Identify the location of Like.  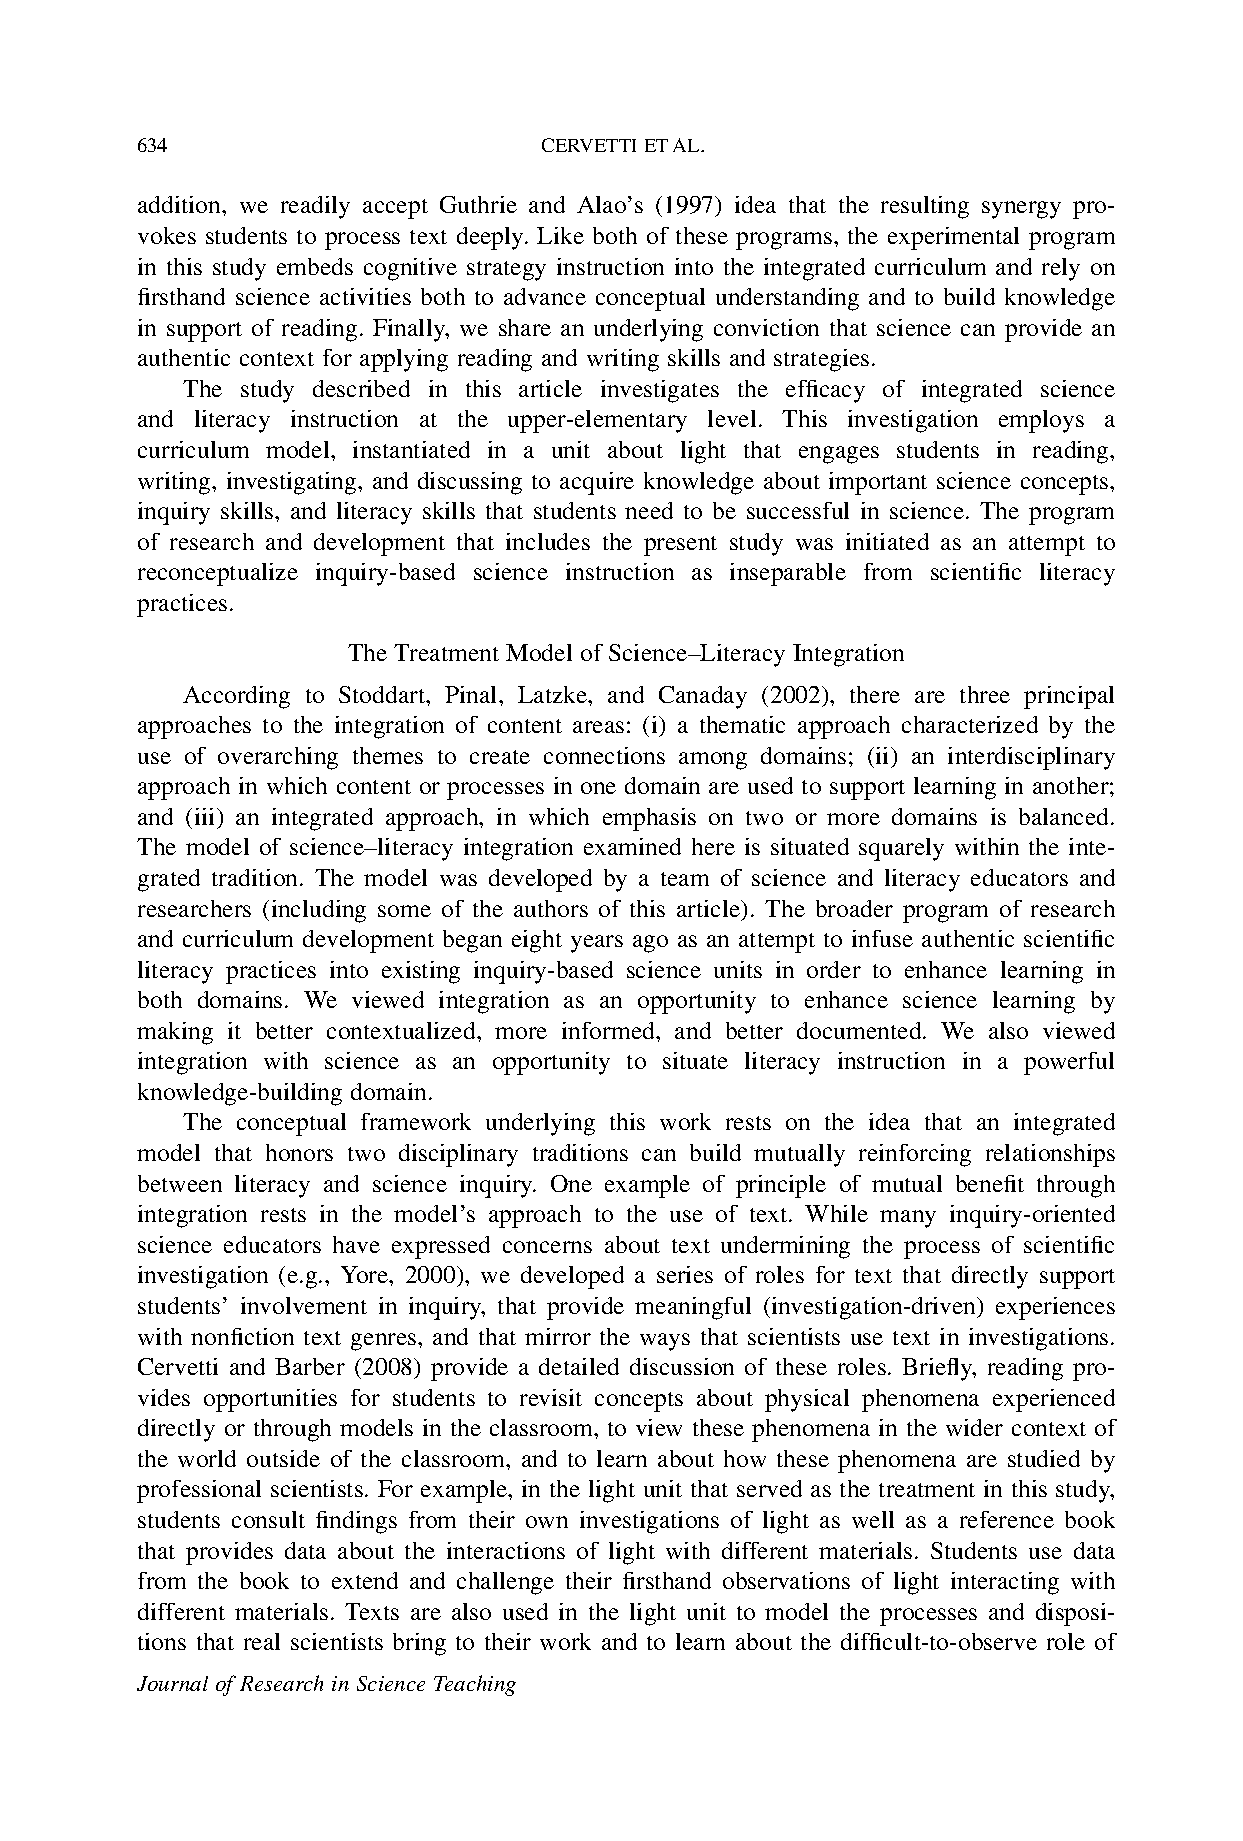
(560, 235).
